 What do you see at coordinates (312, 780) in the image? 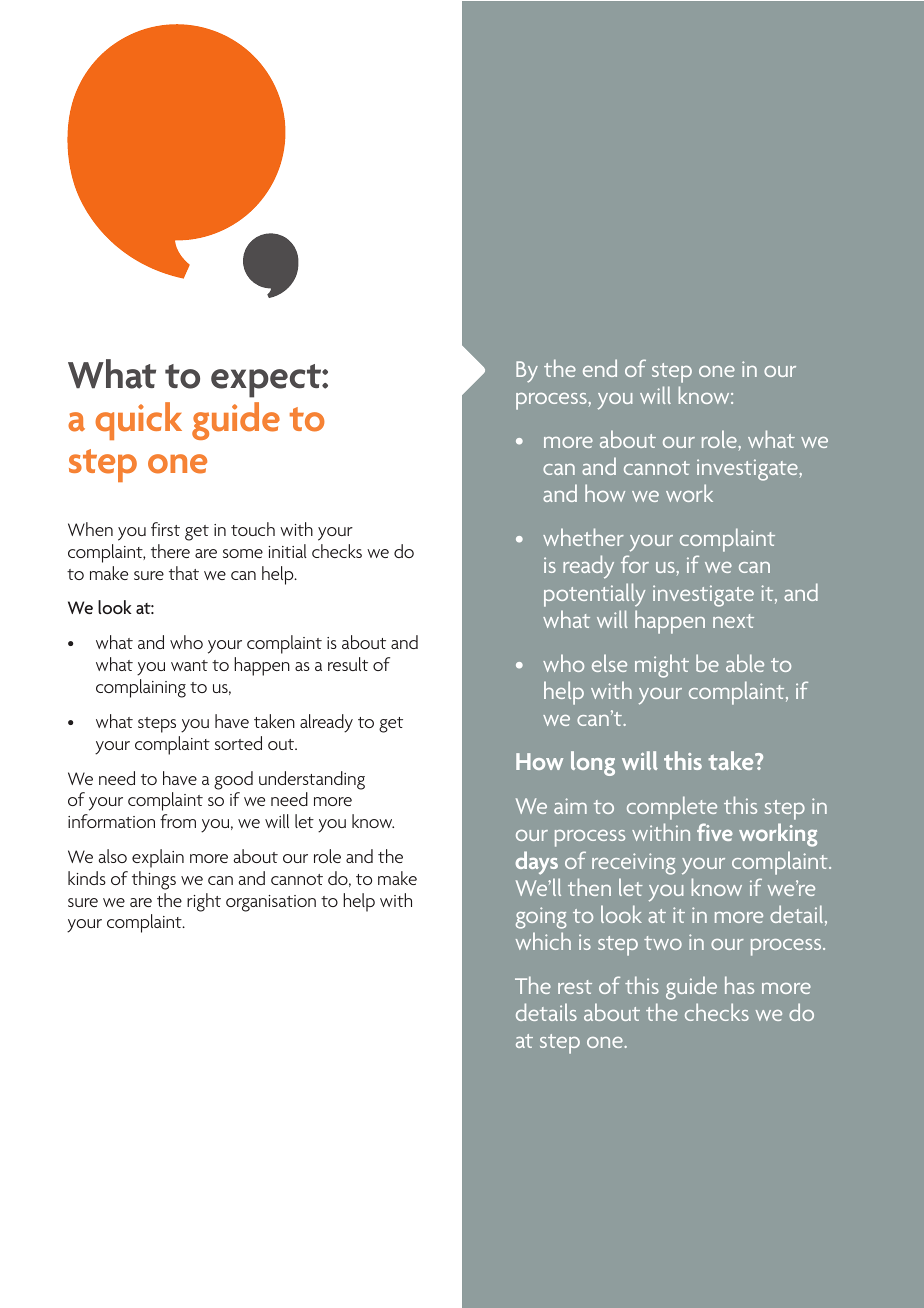
I see `understanding` at bounding box center [312, 780].
